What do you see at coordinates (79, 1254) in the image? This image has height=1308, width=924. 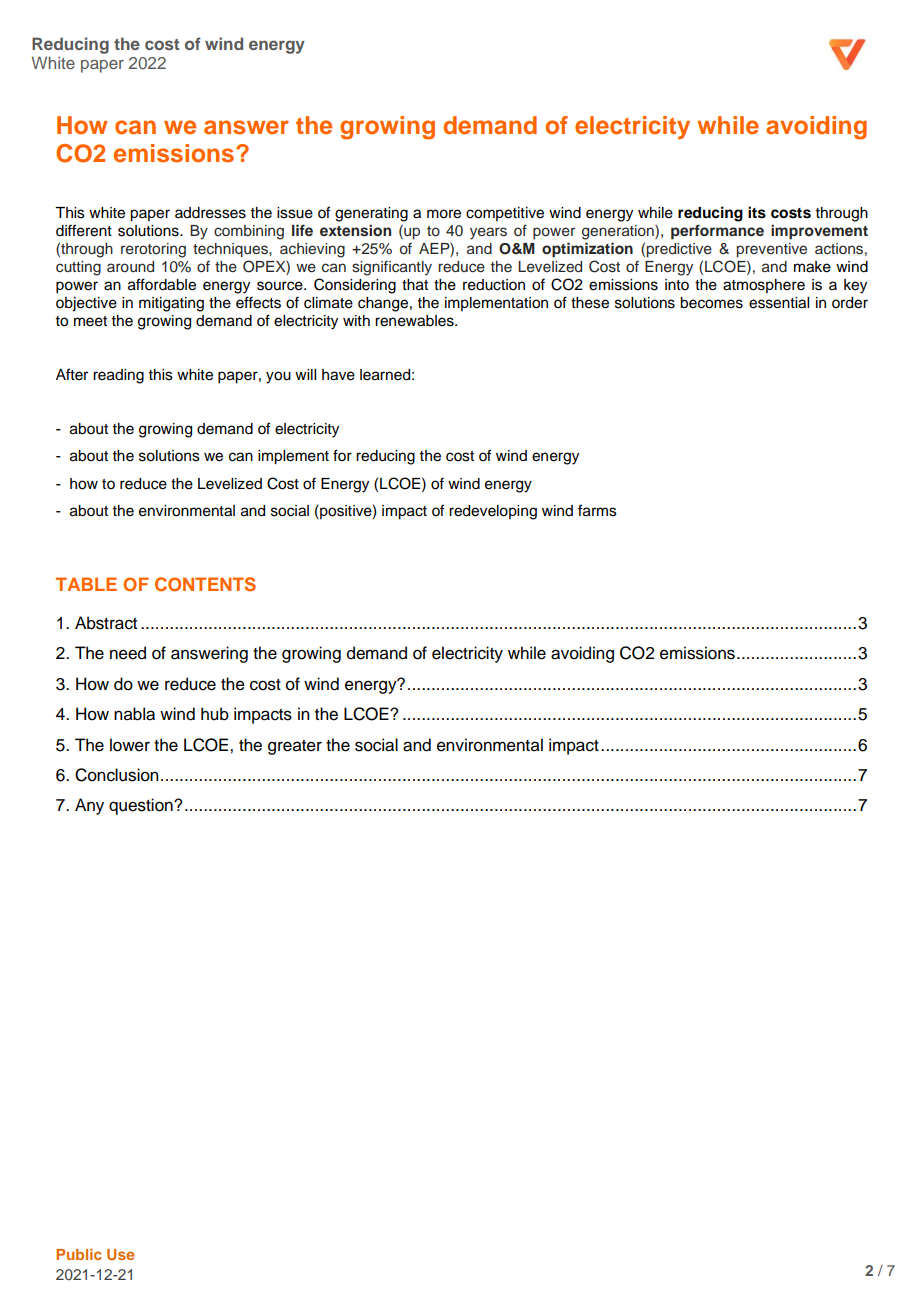 I see `Public` at bounding box center [79, 1254].
